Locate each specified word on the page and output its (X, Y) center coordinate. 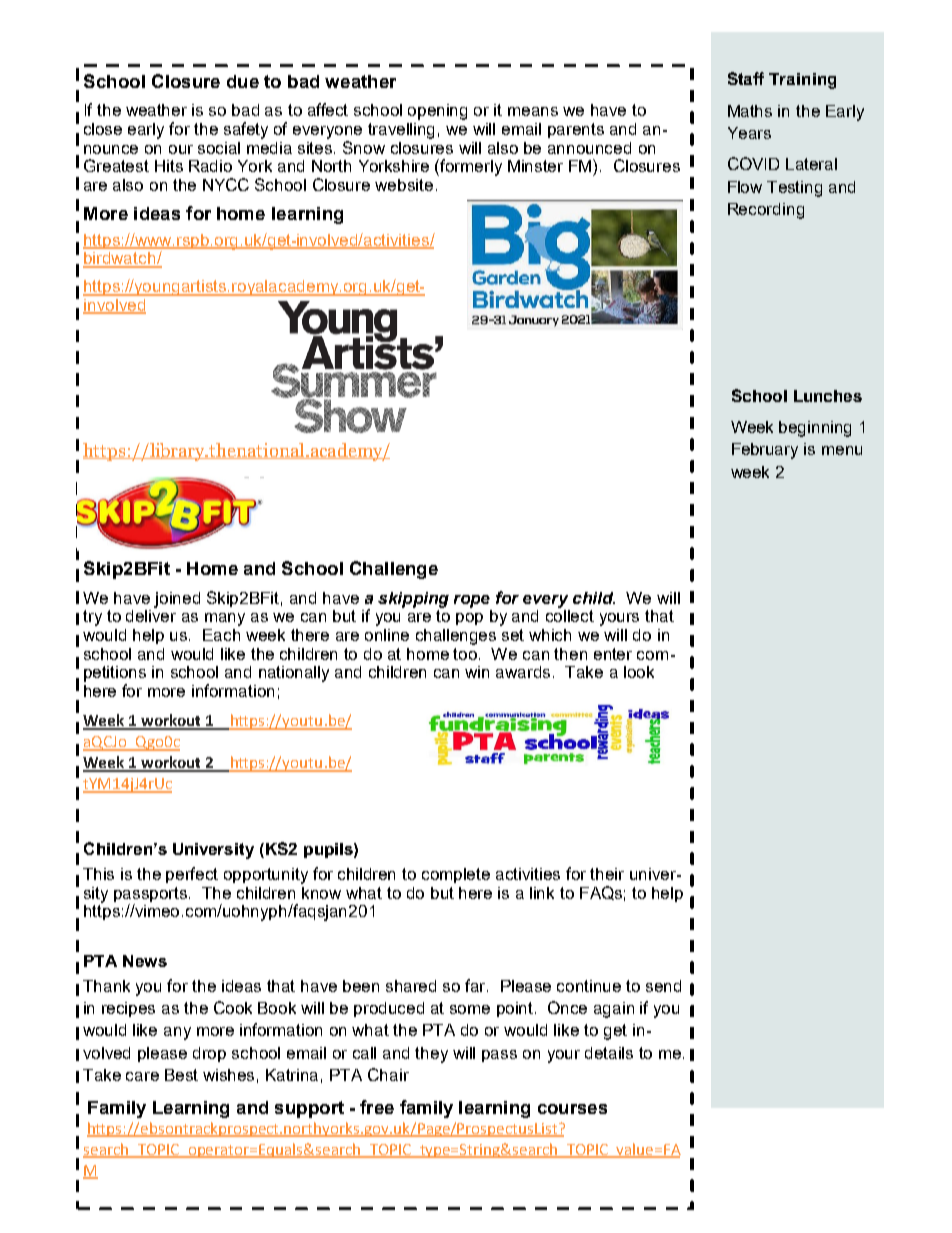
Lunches (828, 396)
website (404, 185)
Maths (750, 111)
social (219, 148)
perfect (192, 875)
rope (472, 601)
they (431, 1055)
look (639, 672)
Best (181, 1075)
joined (177, 600)
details (609, 1053)
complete (456, 875)
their (607, 874)
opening (437, 112)
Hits (169, 166)
